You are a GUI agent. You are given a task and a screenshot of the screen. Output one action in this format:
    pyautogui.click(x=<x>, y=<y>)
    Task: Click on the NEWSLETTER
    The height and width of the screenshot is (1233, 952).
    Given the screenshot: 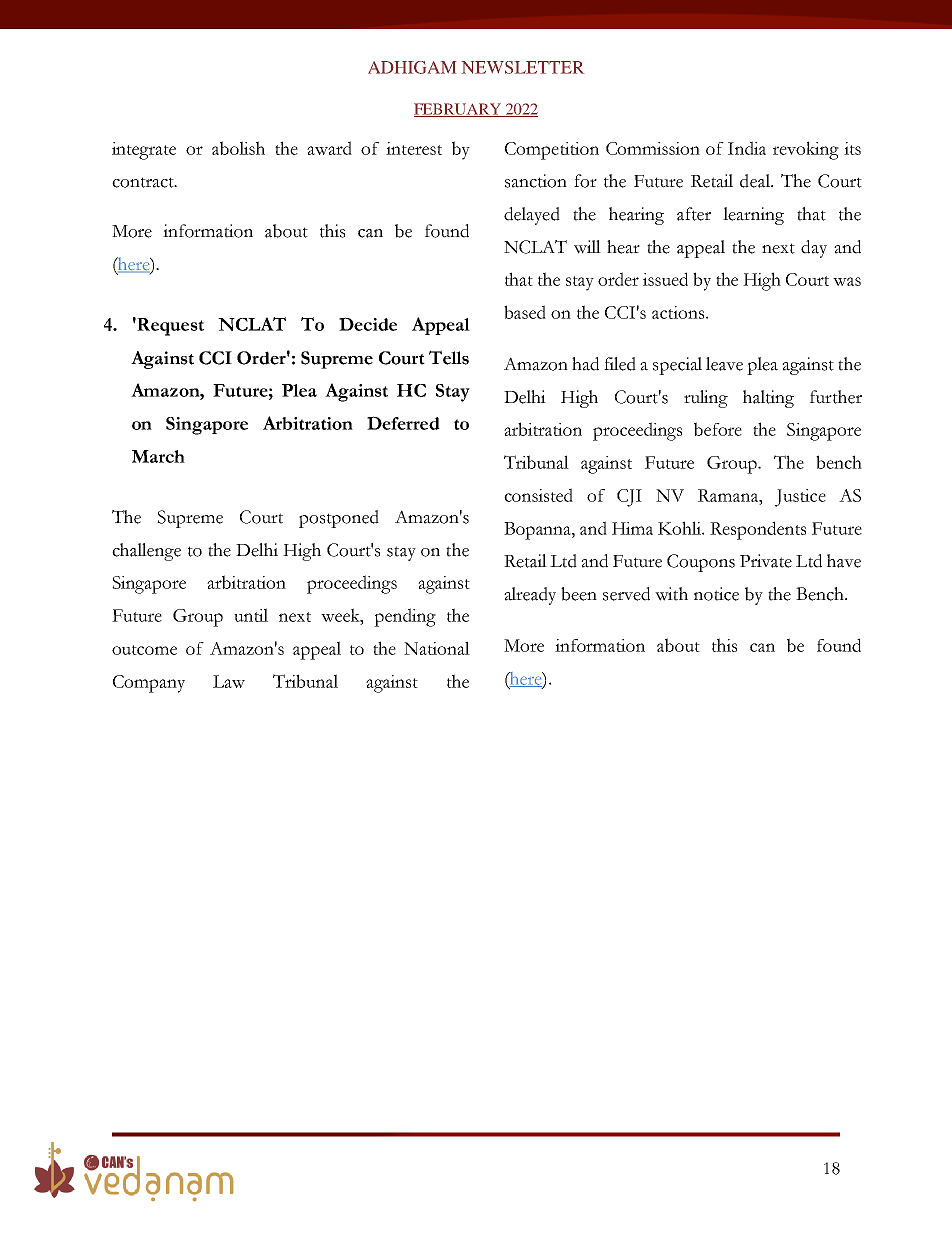 What is the action you would take?
    pyautogui.click(x=523, y=67)
